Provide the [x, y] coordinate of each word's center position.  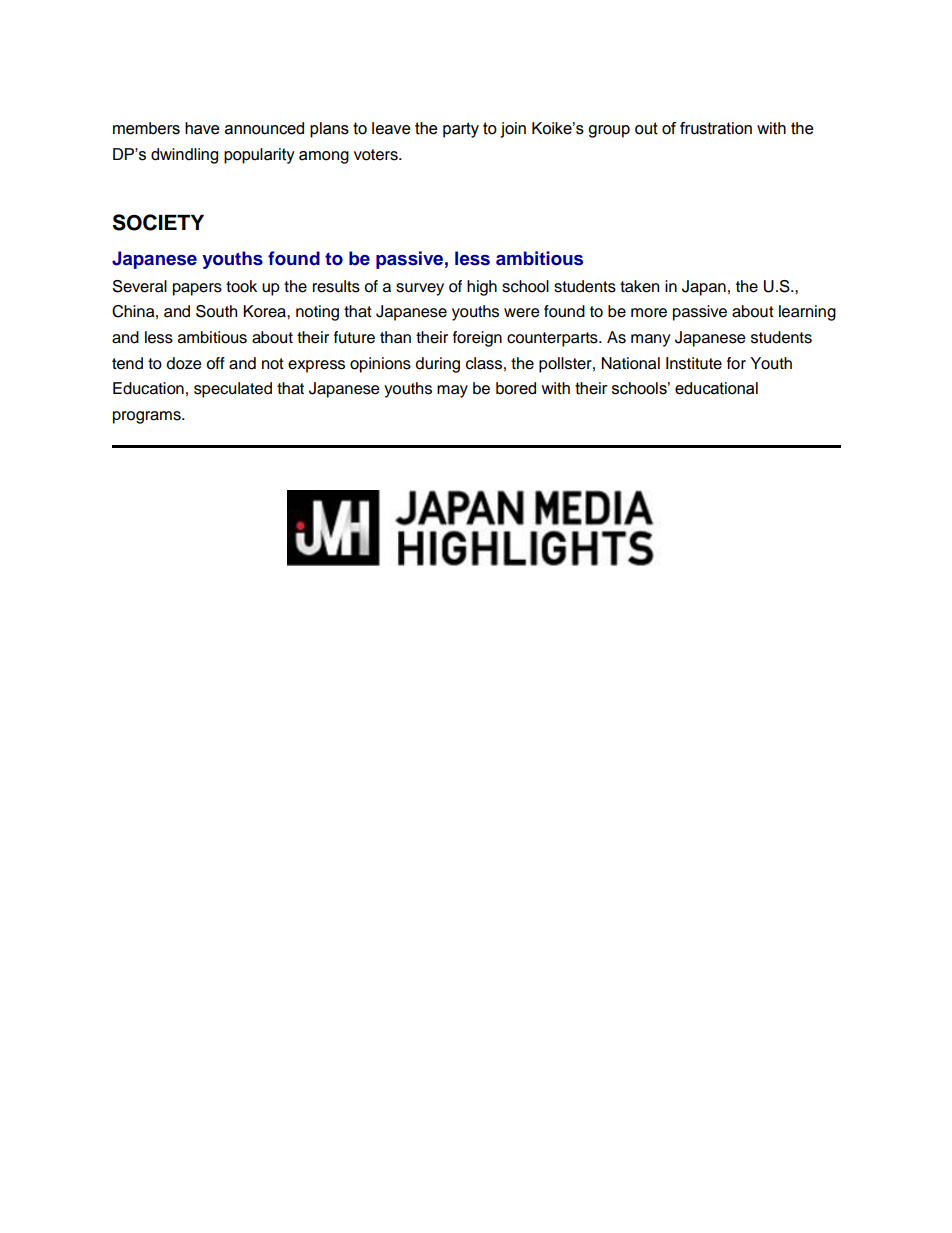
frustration [716, 128]
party [461, 130]
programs [148, 417]
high [482, 288]
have [202, 128]
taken [639, 286]
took [241, 286]
